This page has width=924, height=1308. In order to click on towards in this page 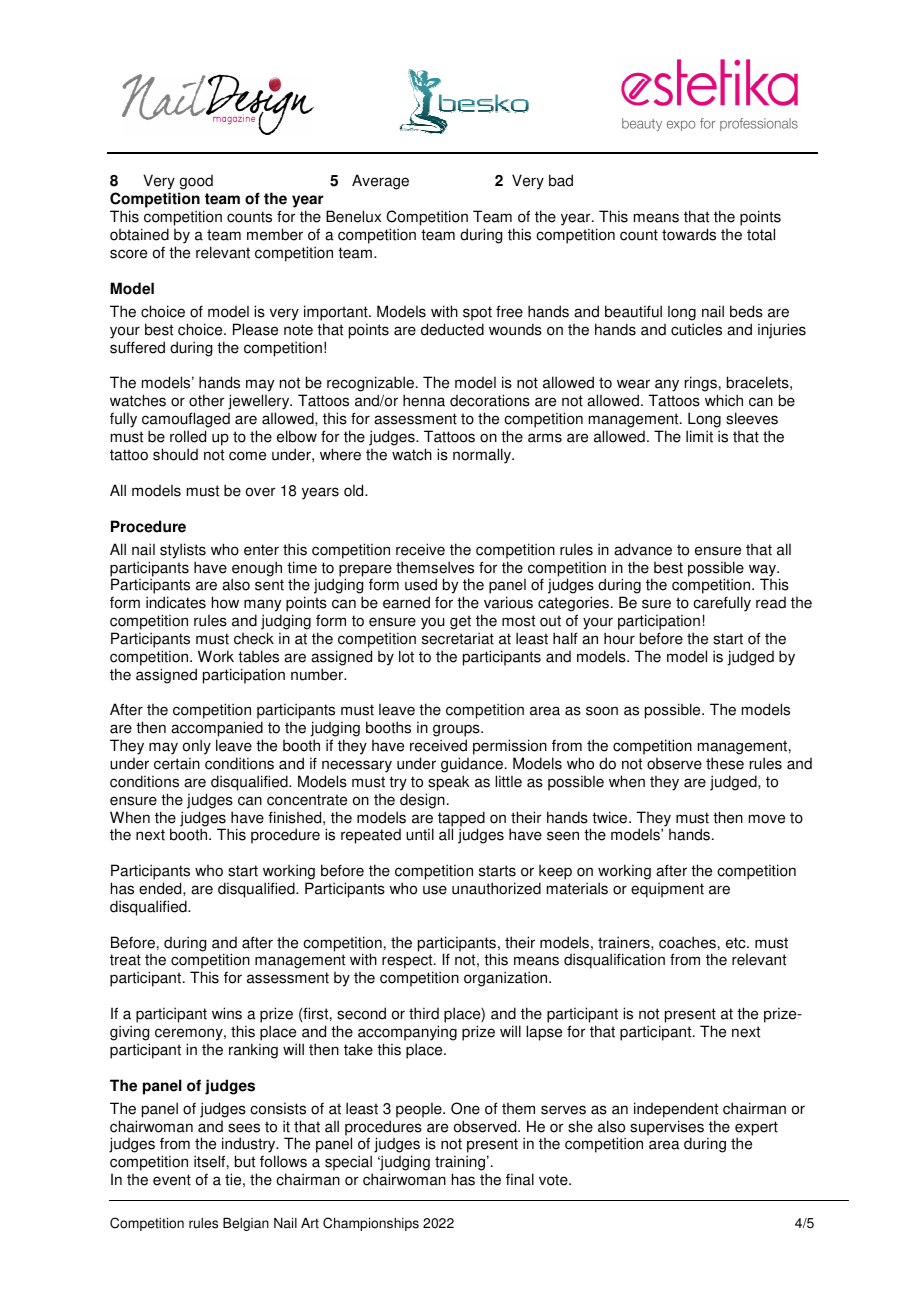, I will do `click(689, 234)`.
